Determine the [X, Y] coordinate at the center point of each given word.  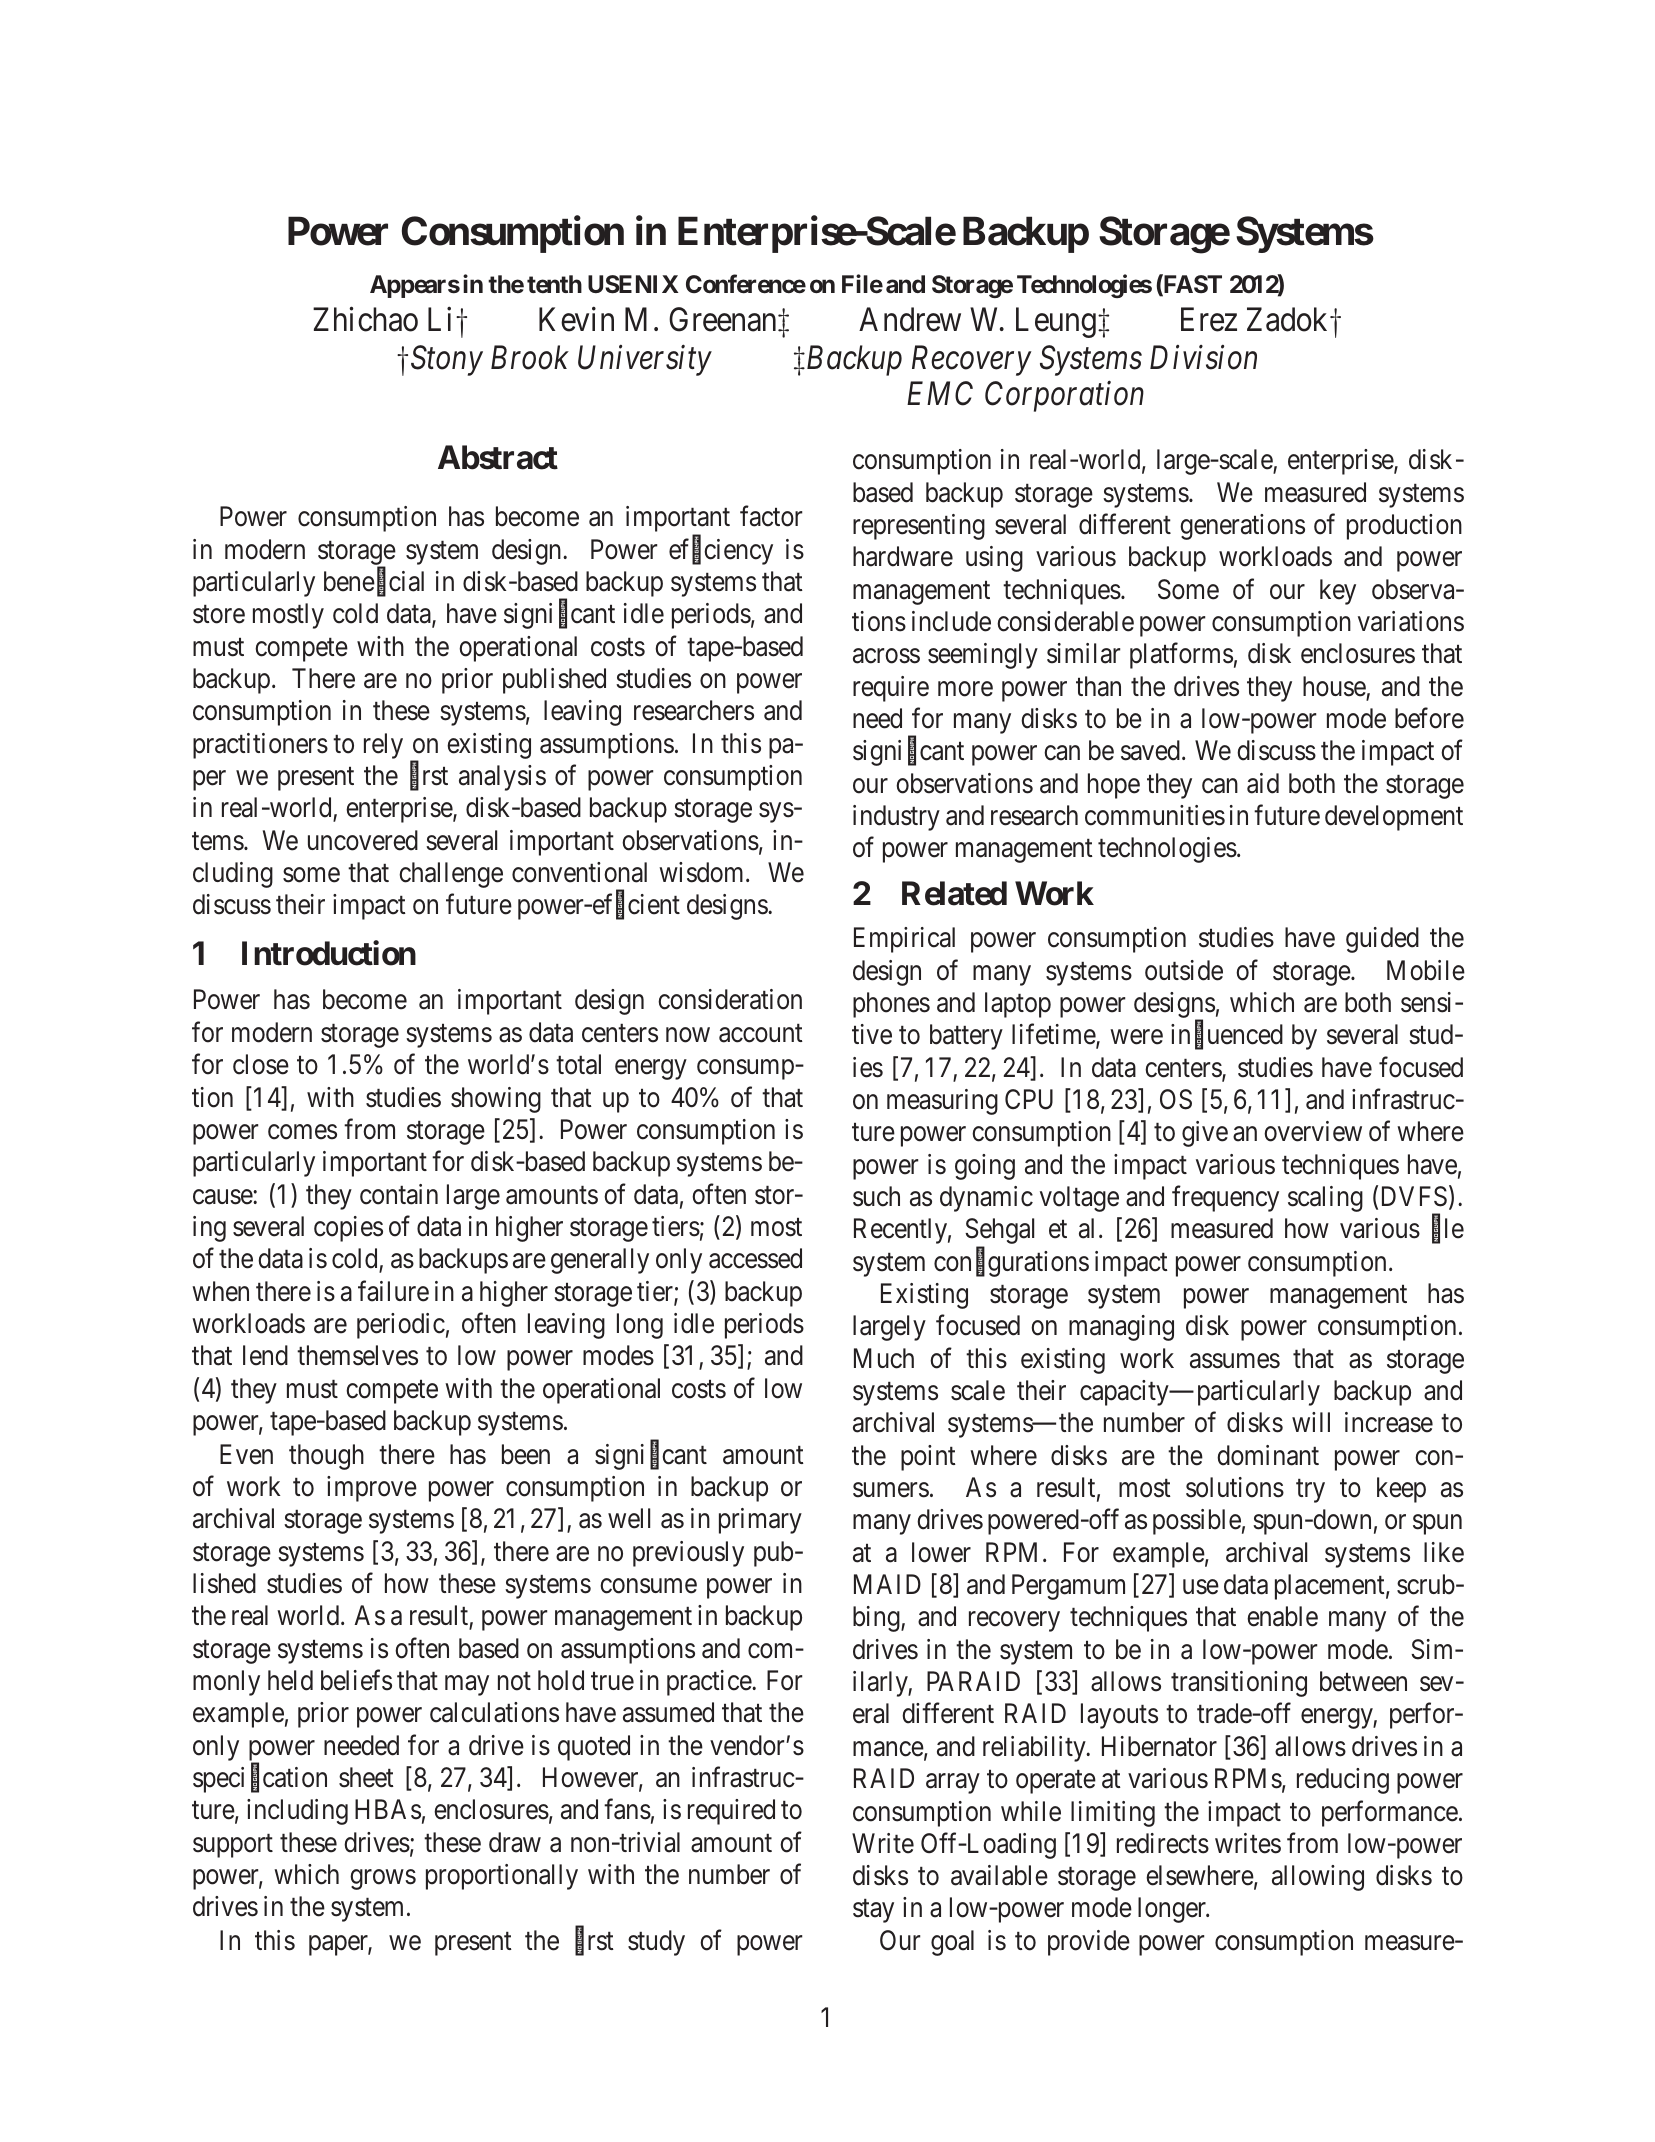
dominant [1268, 1455]
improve [372, 1489]
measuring [942, 1102]
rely [383, 746]
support [233, 1846]
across [886, 656]
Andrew [910, 319]
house [1334, 686]
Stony [447, 360]
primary [760, 1521]
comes [302, 1132]
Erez [1209, 320]
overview [1313, 1131]
